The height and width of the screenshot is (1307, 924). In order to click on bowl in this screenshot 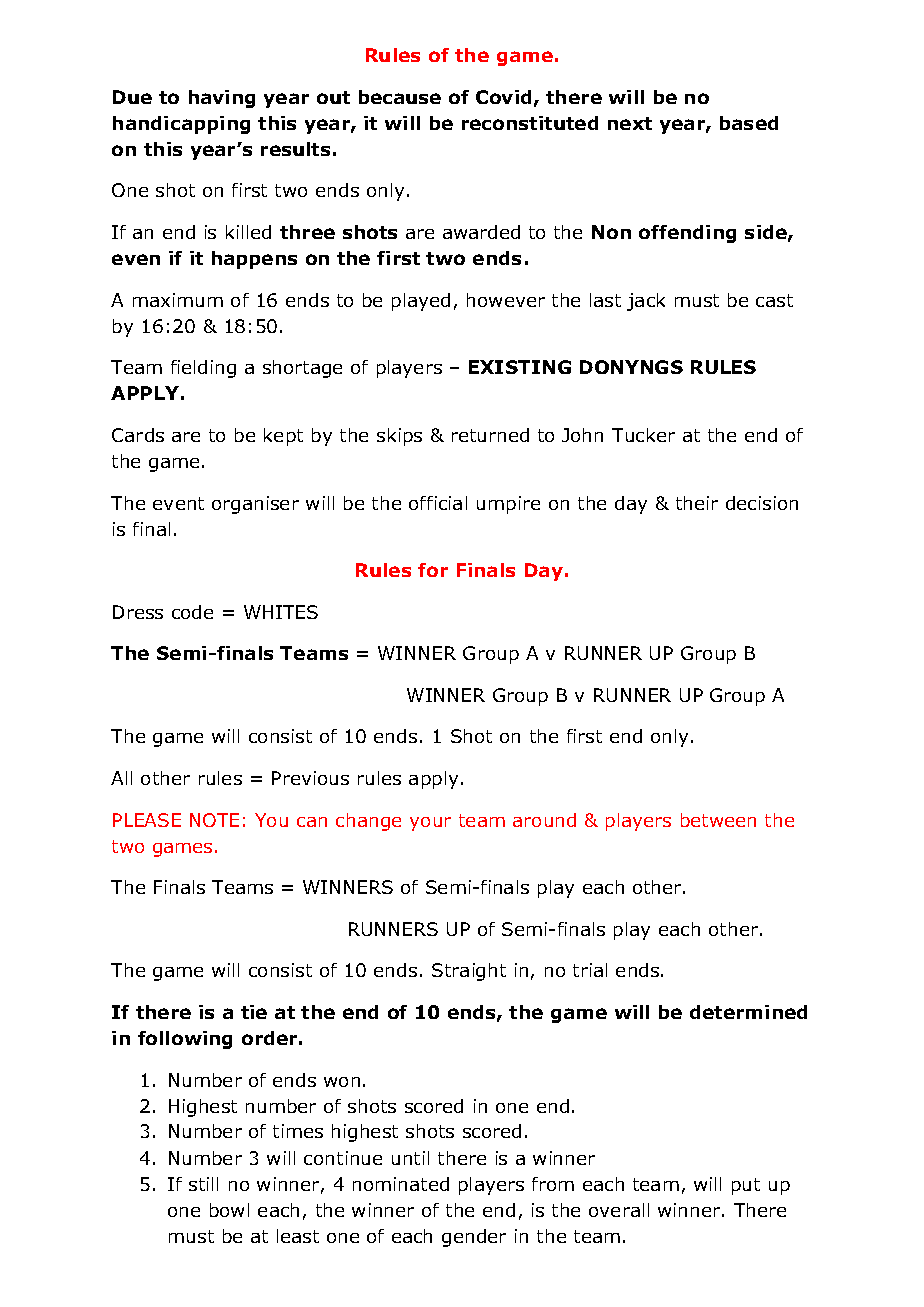, I will do `click(229, 1210)`.
